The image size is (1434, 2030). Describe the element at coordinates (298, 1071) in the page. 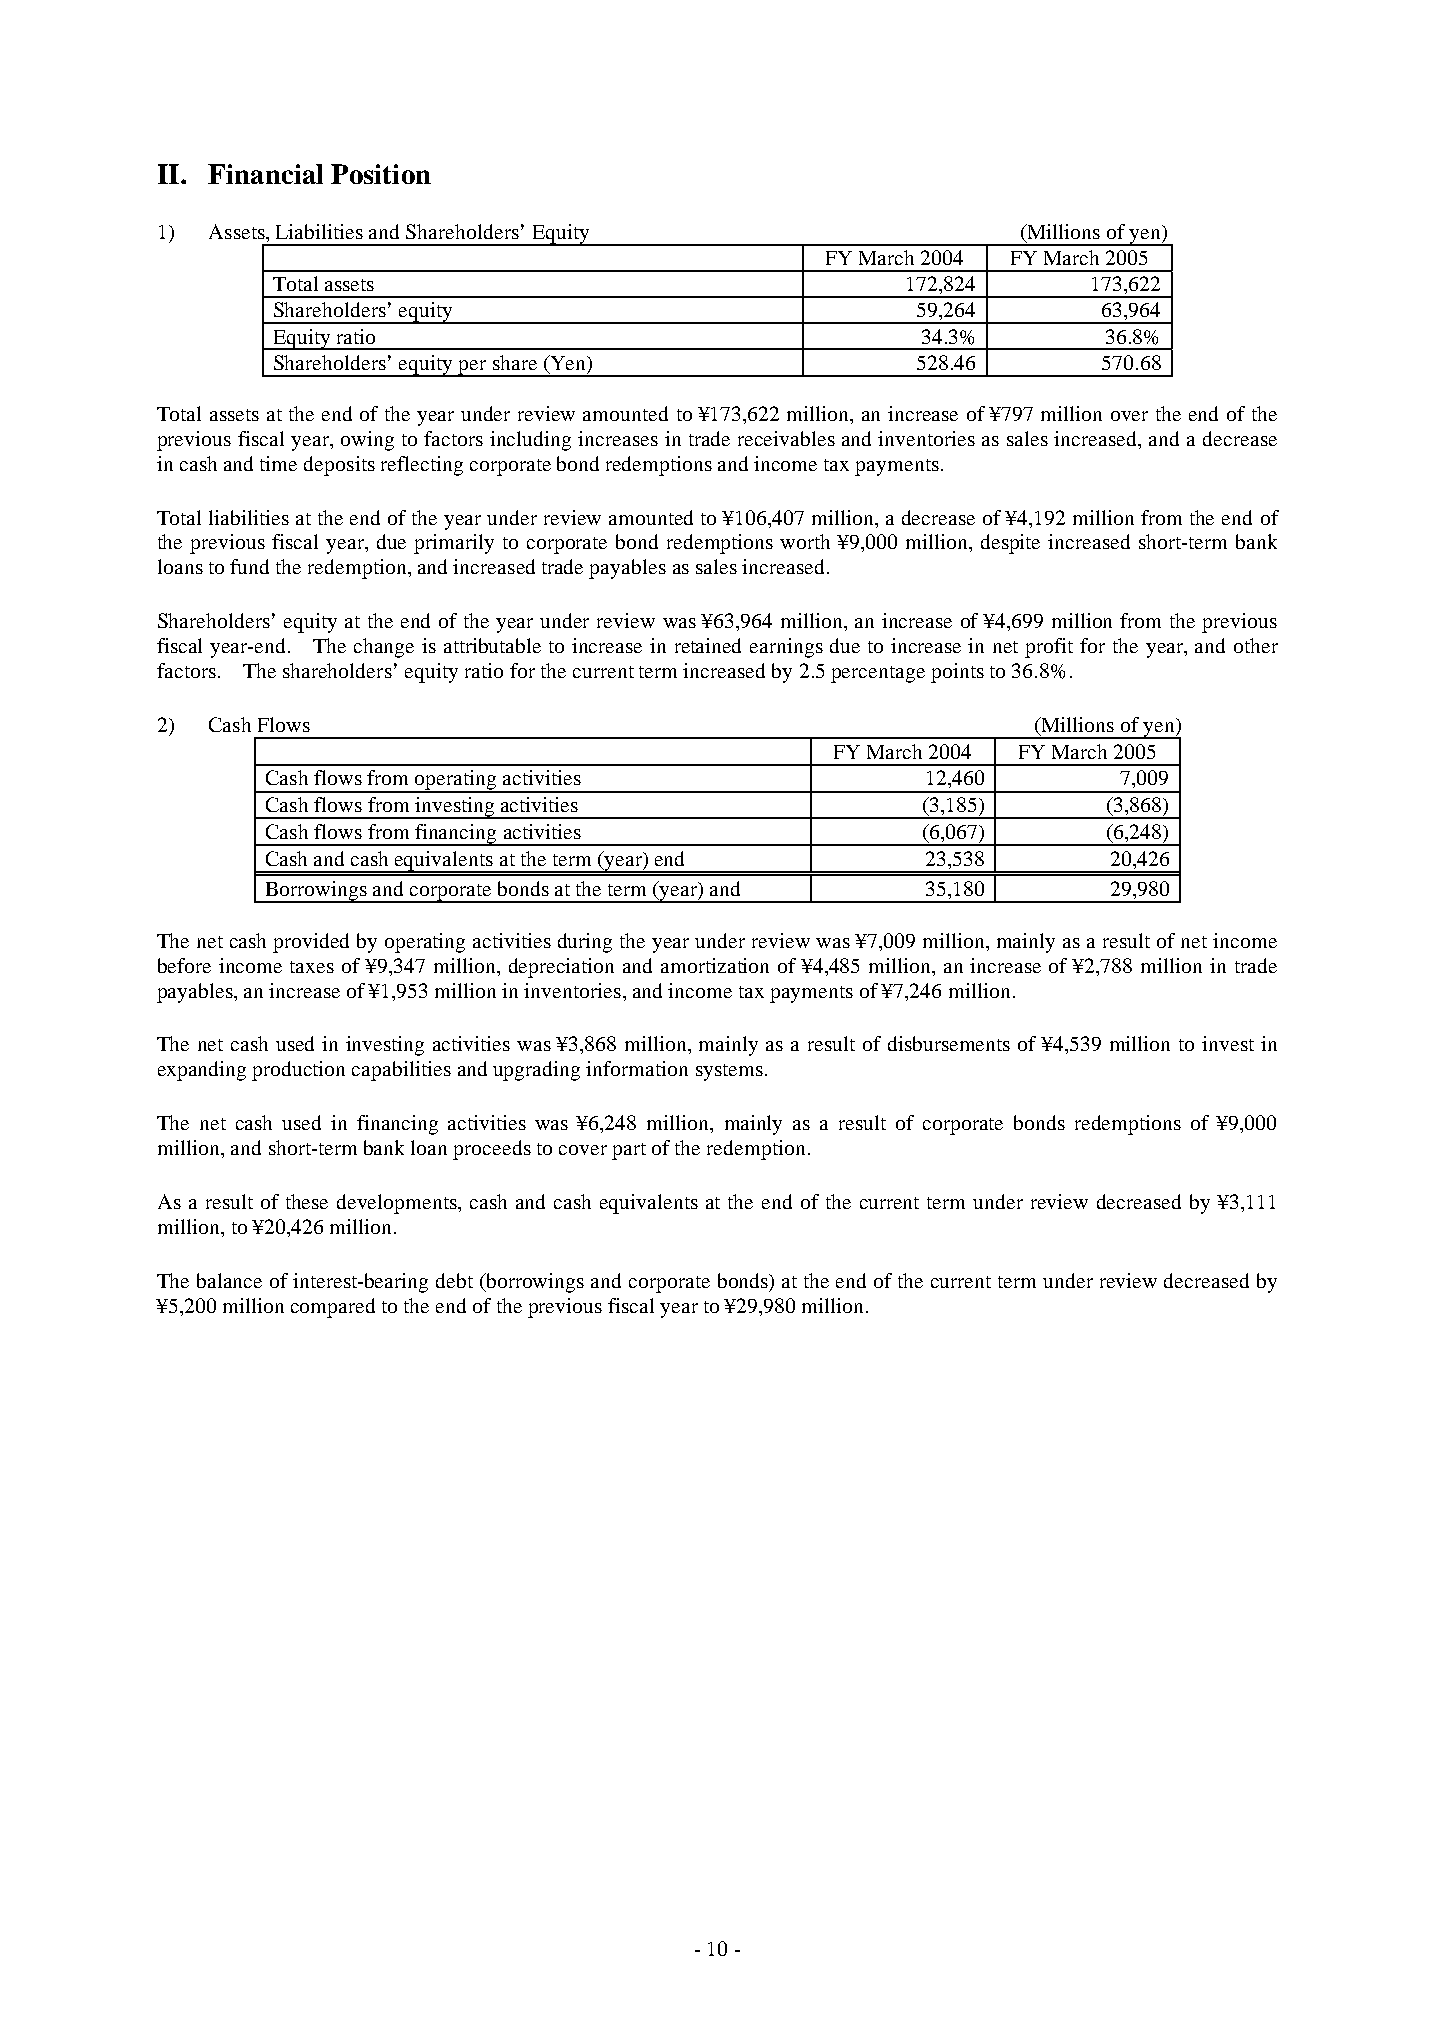

I see `production` at that location.
